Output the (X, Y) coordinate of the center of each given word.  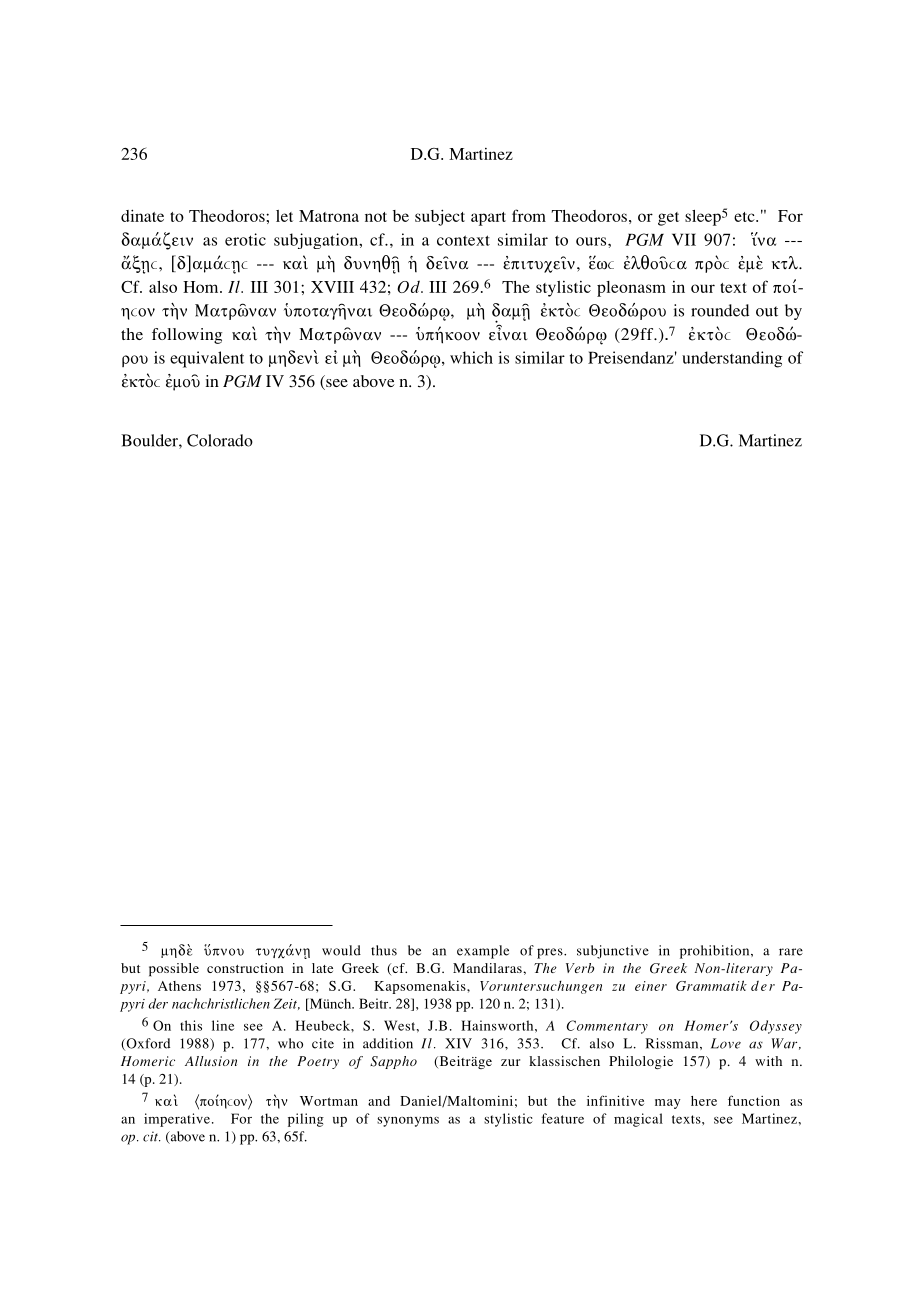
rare (791, 952)
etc (745, 217)
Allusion (211, 1061)
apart (488, 219)
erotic (245, 239)
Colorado (220, 440)
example (483, 952)
